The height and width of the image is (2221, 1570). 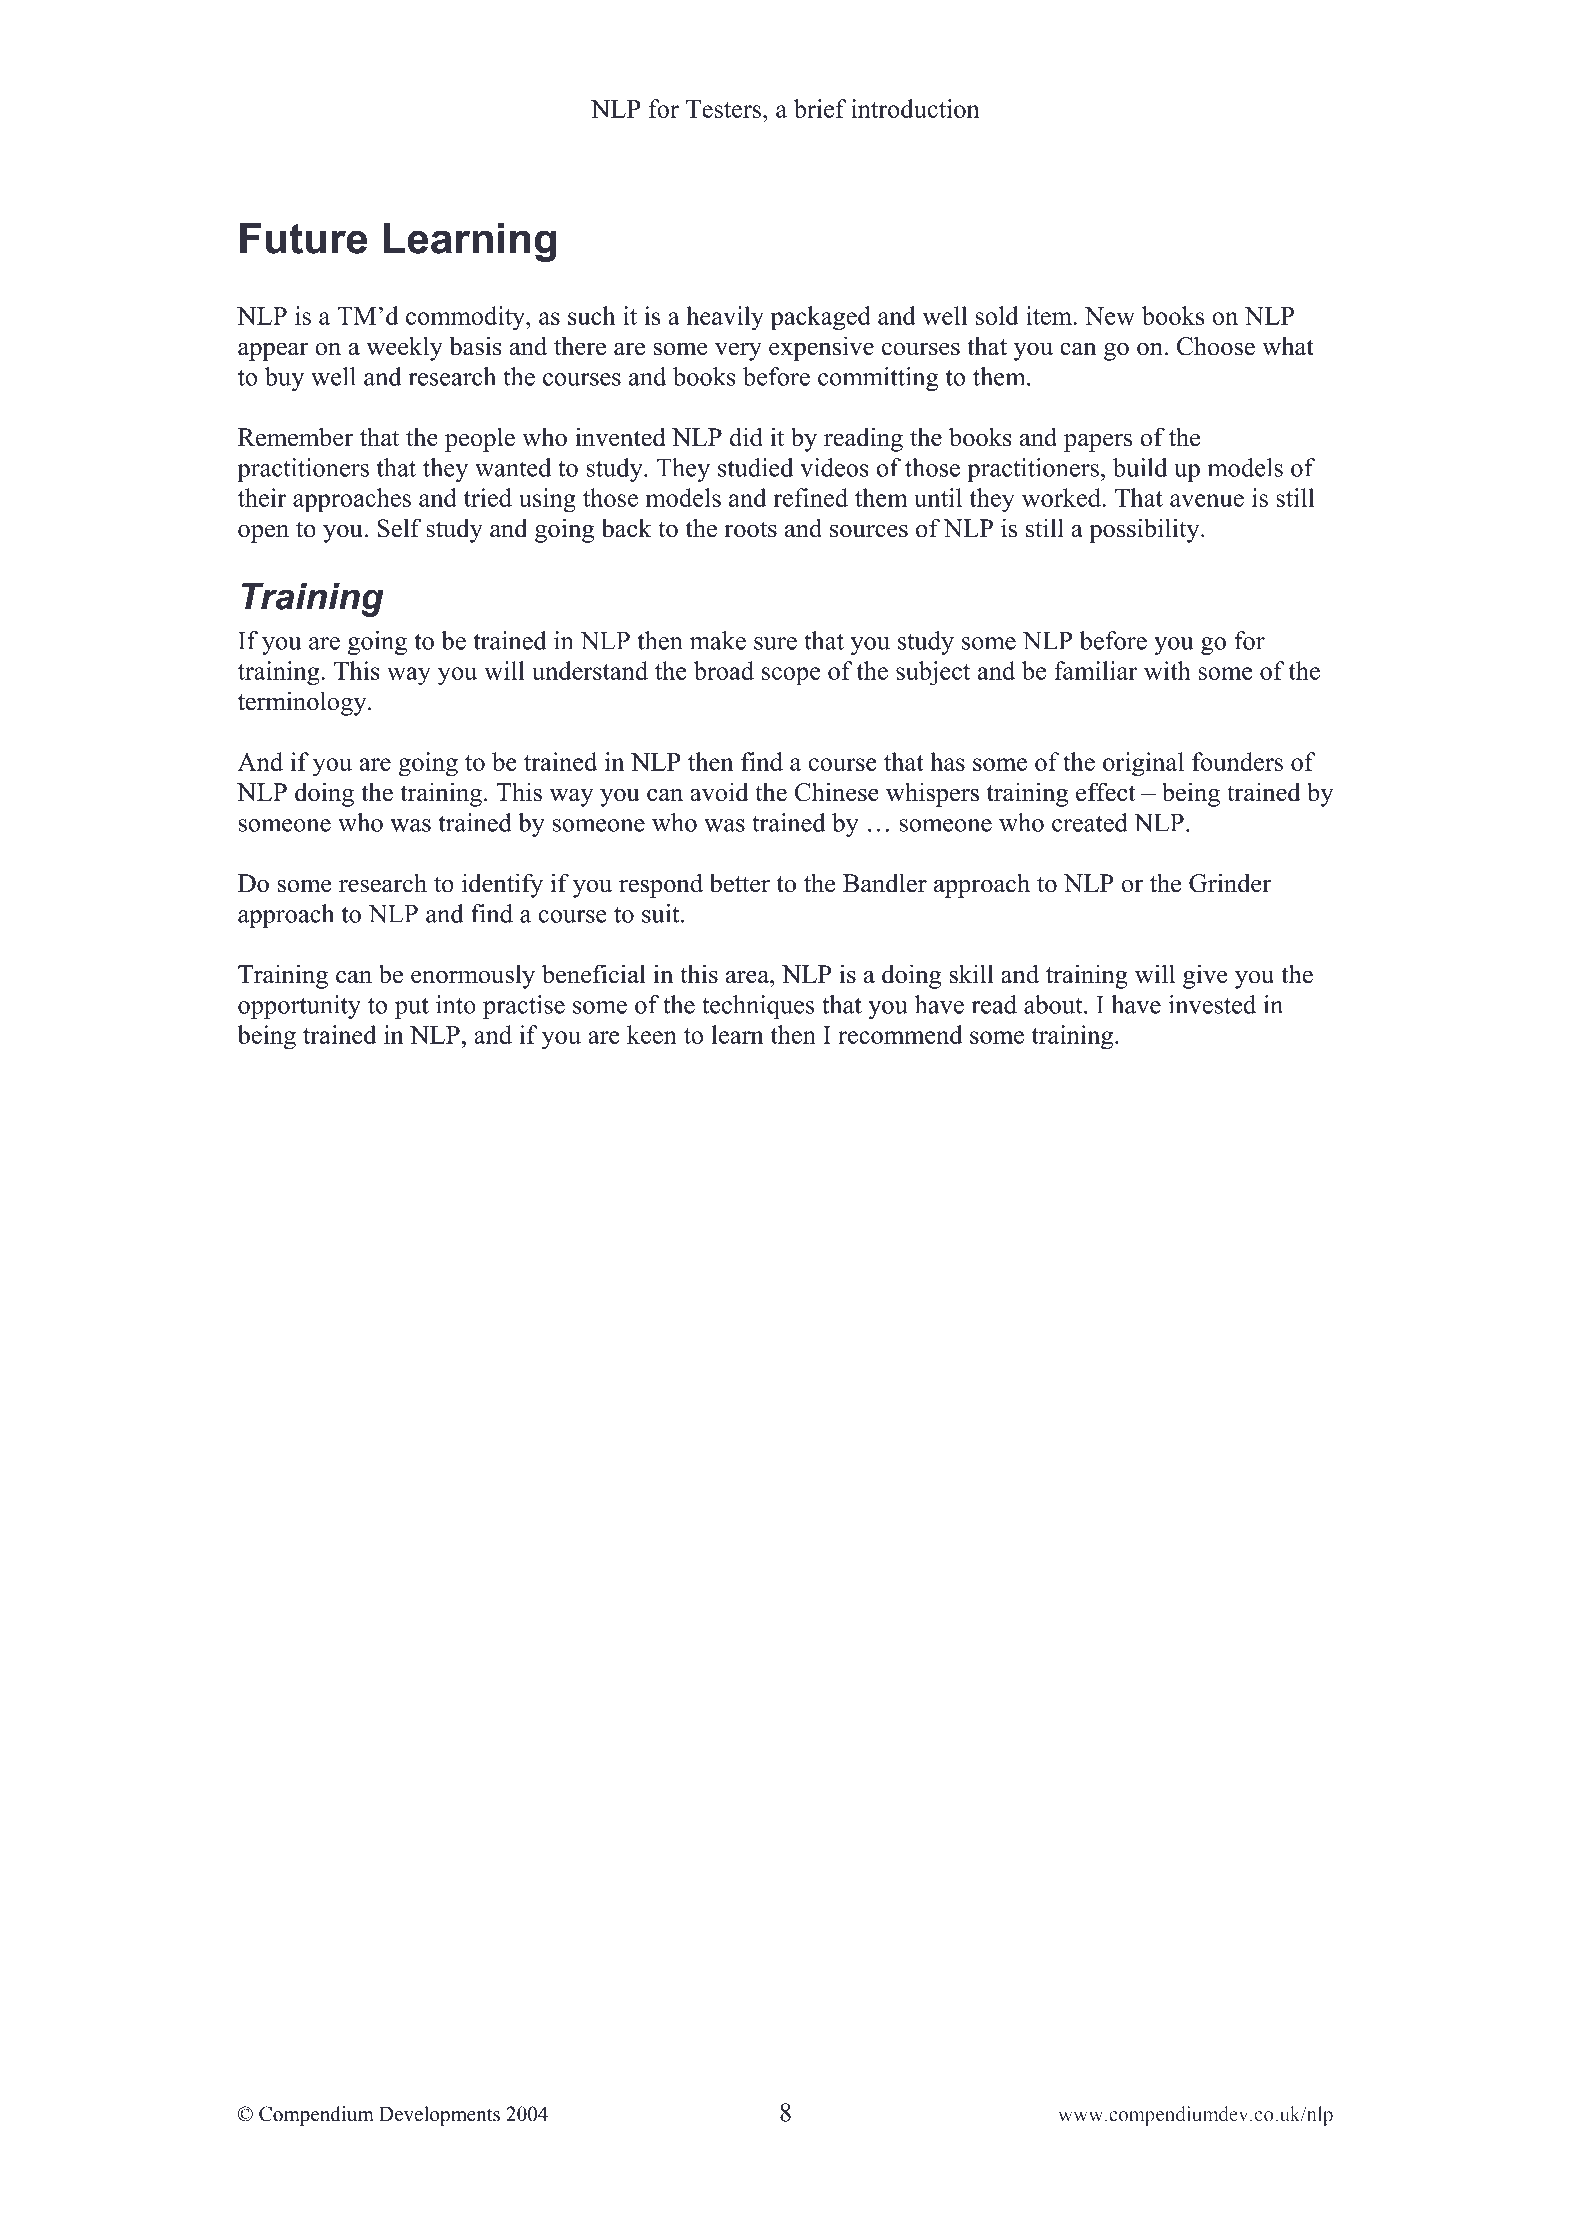 What do you see at coordinates (758, 1007) in the image?
I see `techniques` at bounding box center [758, 1007].
